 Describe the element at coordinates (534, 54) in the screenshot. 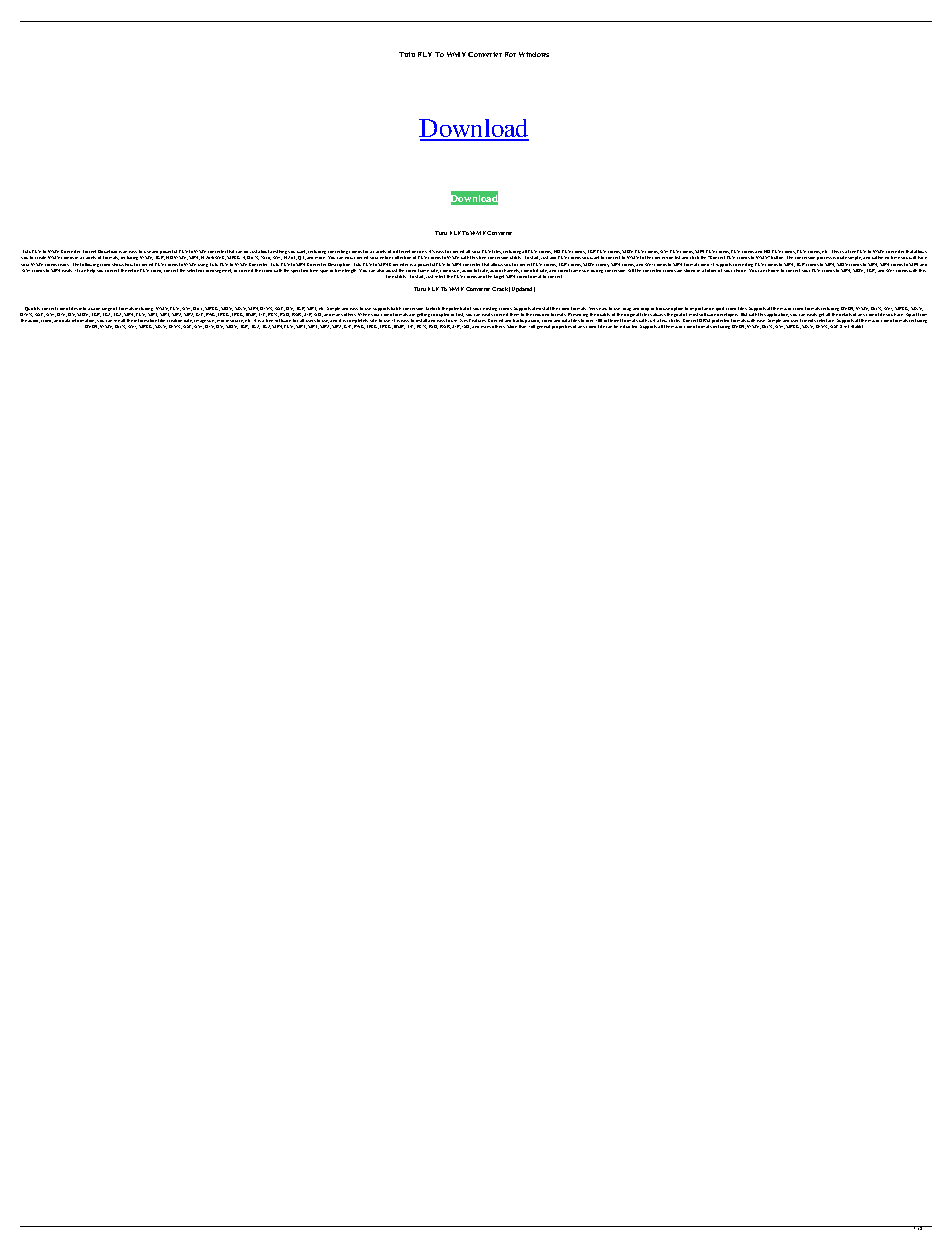

I see `Windows` at that location.
